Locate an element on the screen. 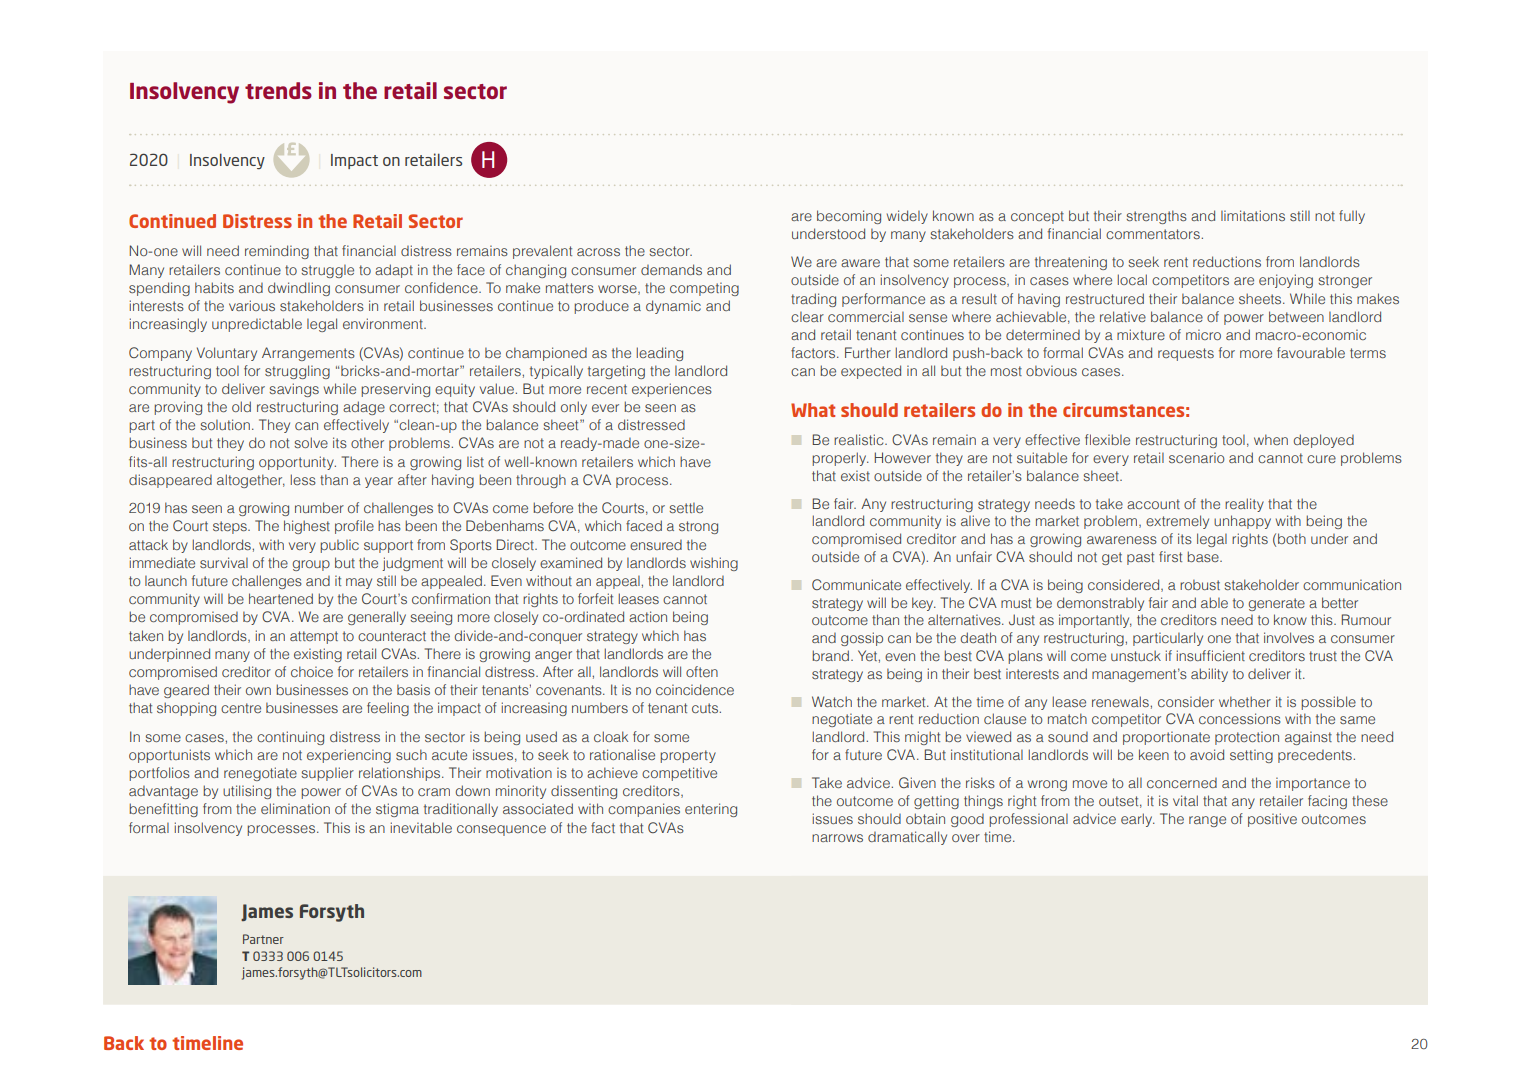 This screenshot has width=1531, height=1082. trends is located at coordinates (278, 90).
